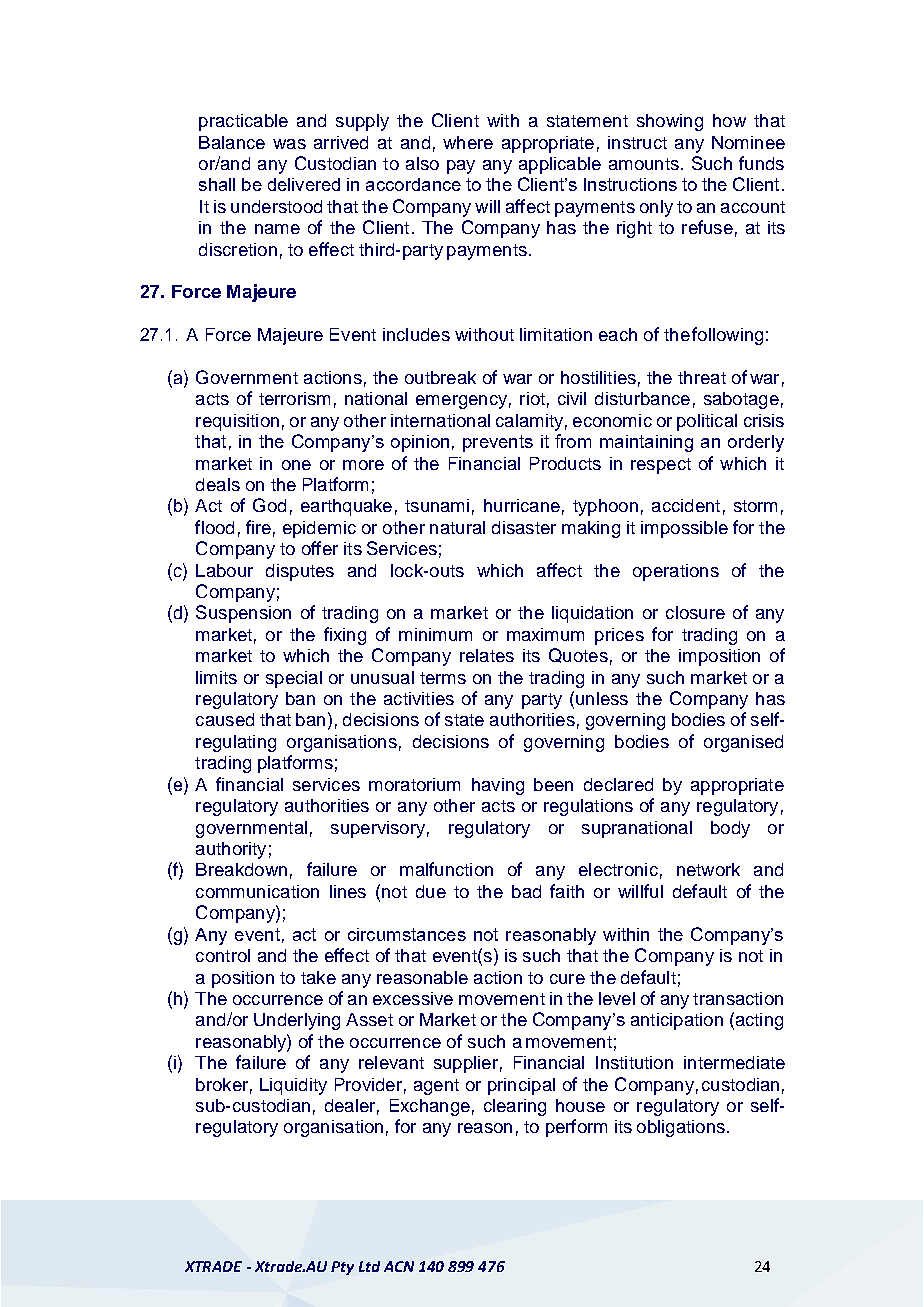 The width and height of the screenshot is (924, 1307). I want to click on showing, so click(670, 122).
